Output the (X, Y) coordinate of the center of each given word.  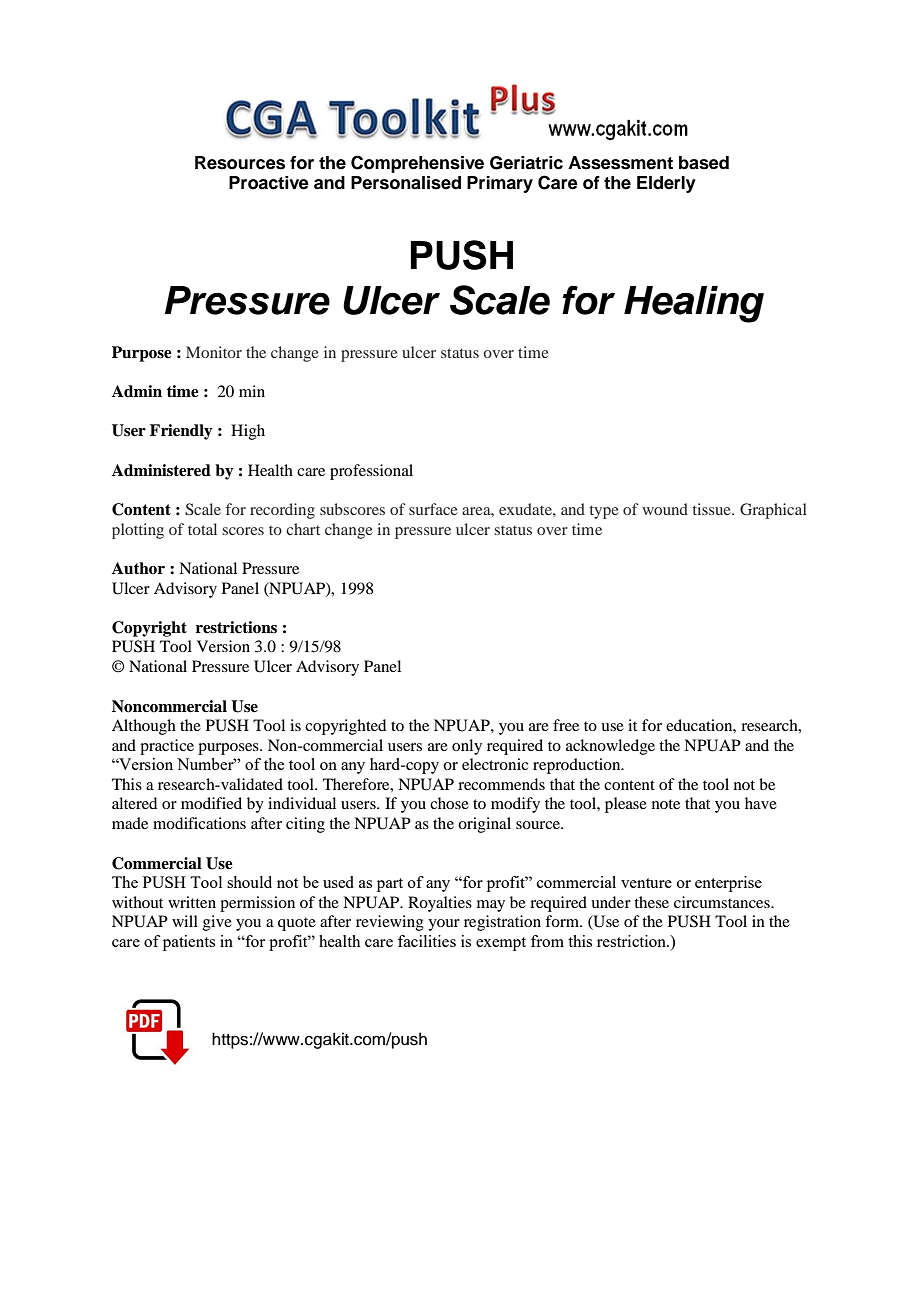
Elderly (666, 184)
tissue (713, 509)
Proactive (269, 183)
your (444, 925)
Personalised (406, 183)
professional (371, 472)
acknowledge (610, 747)
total (202, 529)
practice (167, 747)
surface (433, 509)
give (217, 923)
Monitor (214, 352)
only (467, 747)
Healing (694, 304)
